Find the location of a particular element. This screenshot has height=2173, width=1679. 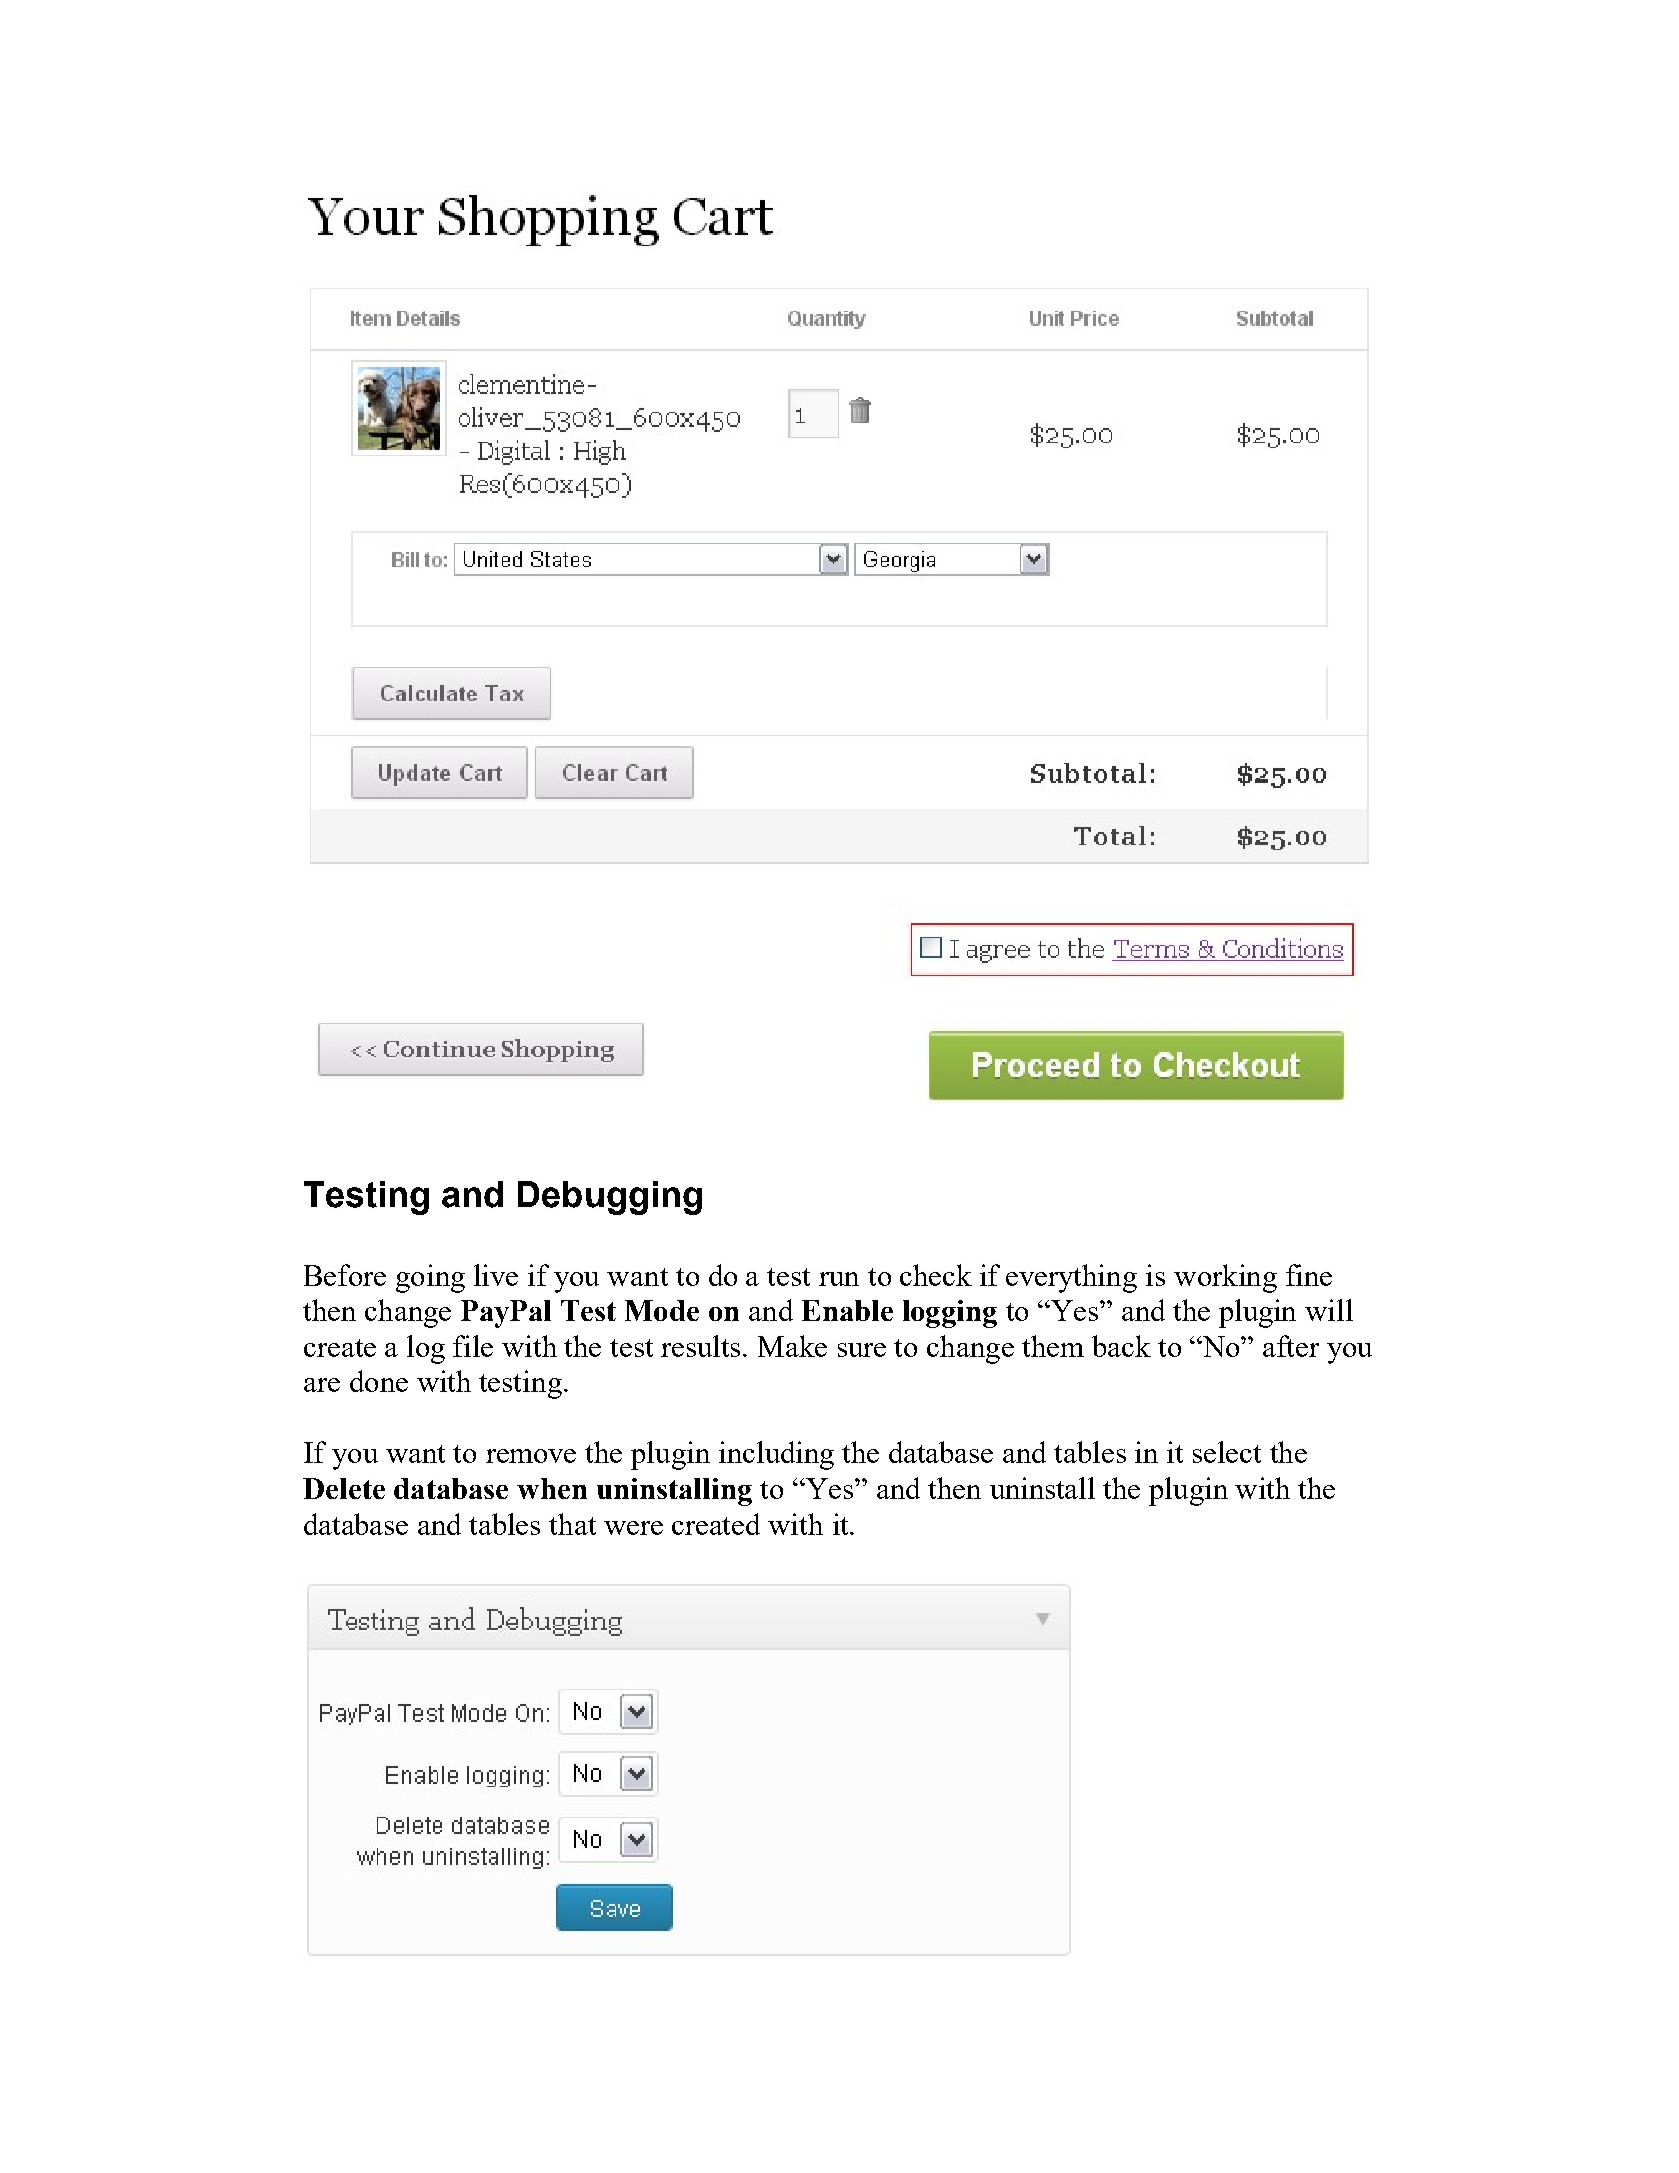

fine is located at coordinates (1309, 1275).
